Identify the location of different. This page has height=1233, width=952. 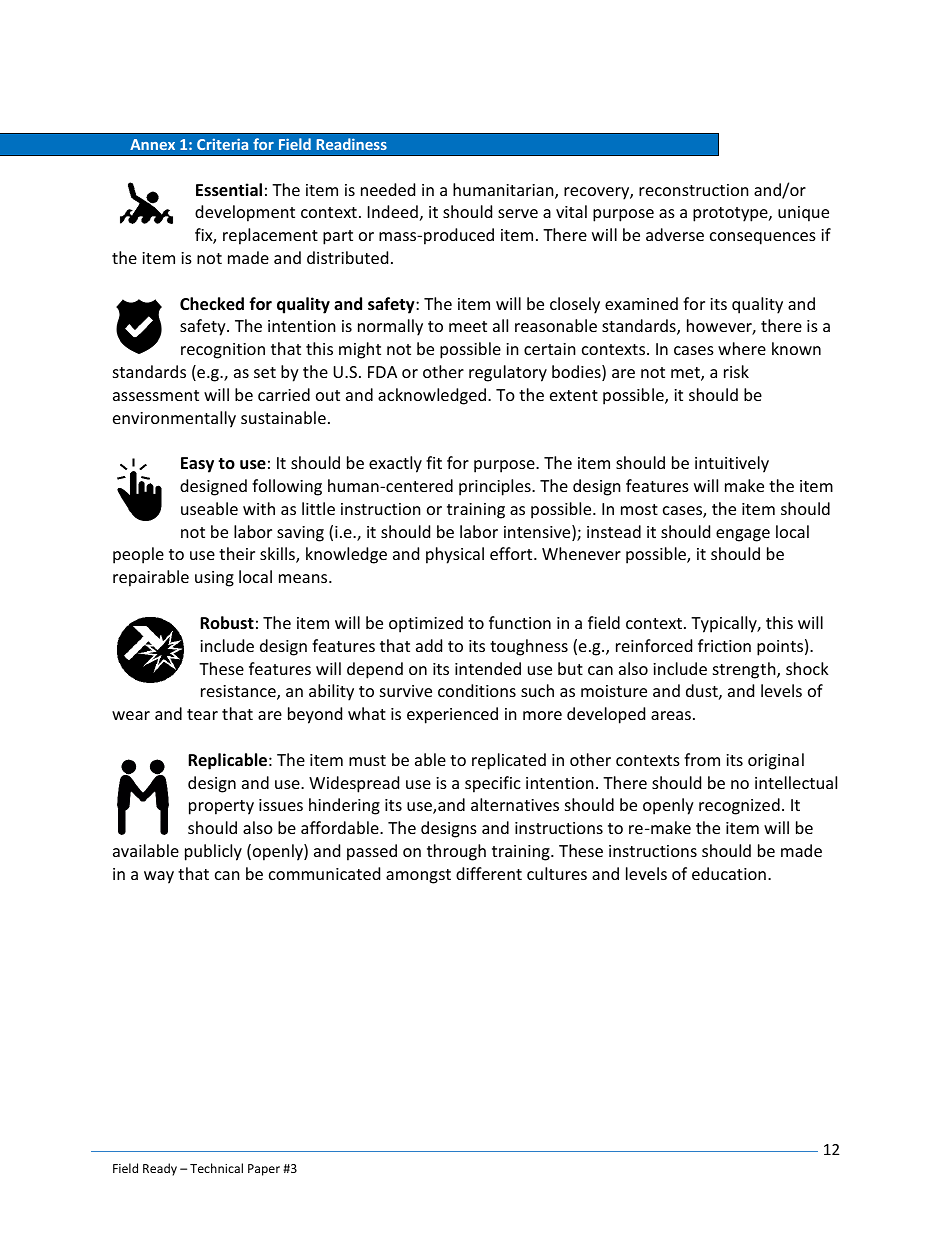
(489, 873).
